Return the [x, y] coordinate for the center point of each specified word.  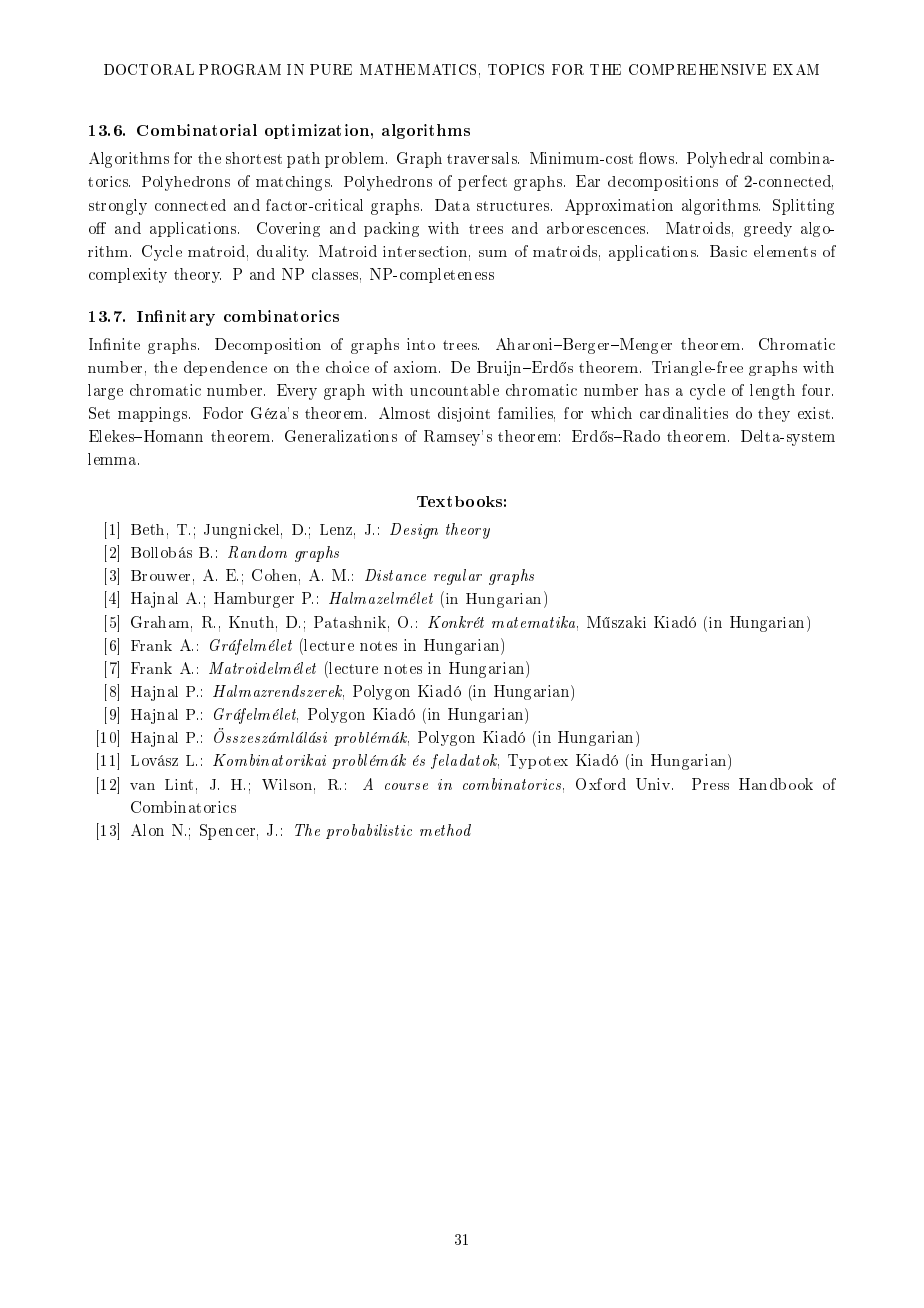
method [445, 830]
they [774, 414]
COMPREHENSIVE [697, 69]
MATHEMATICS [418, 69]
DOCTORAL [149, 69]
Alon [147, 830]
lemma [113, 459]
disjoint [464, 414]
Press [710, 784]
